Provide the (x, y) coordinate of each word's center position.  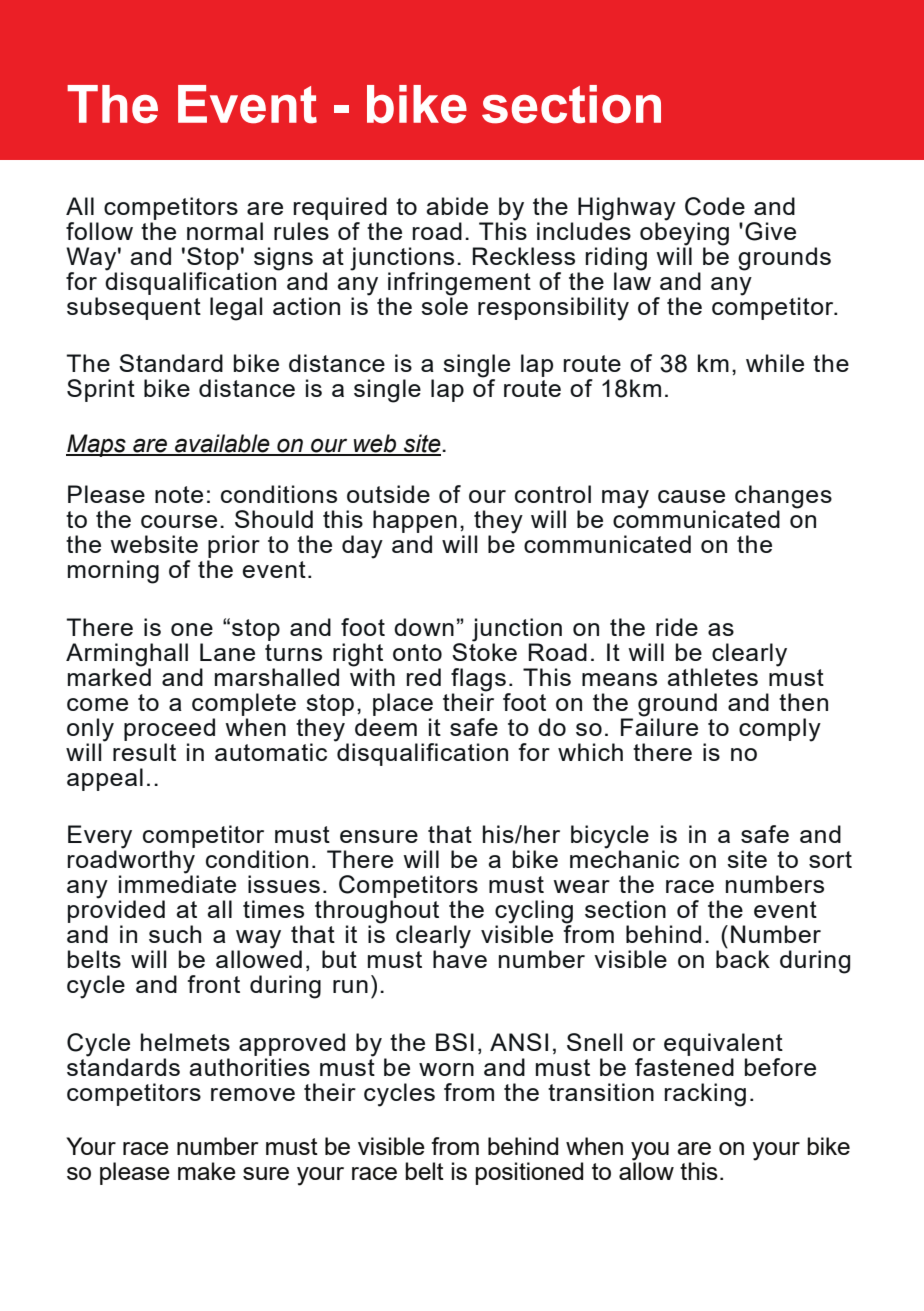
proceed (169, 729)
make (207, 1171)
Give (770, 231)
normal (225, 231)
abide (457, 206)
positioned (529, 1173)
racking (705, 1095)
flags (478, 680)
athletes (712, 677)
